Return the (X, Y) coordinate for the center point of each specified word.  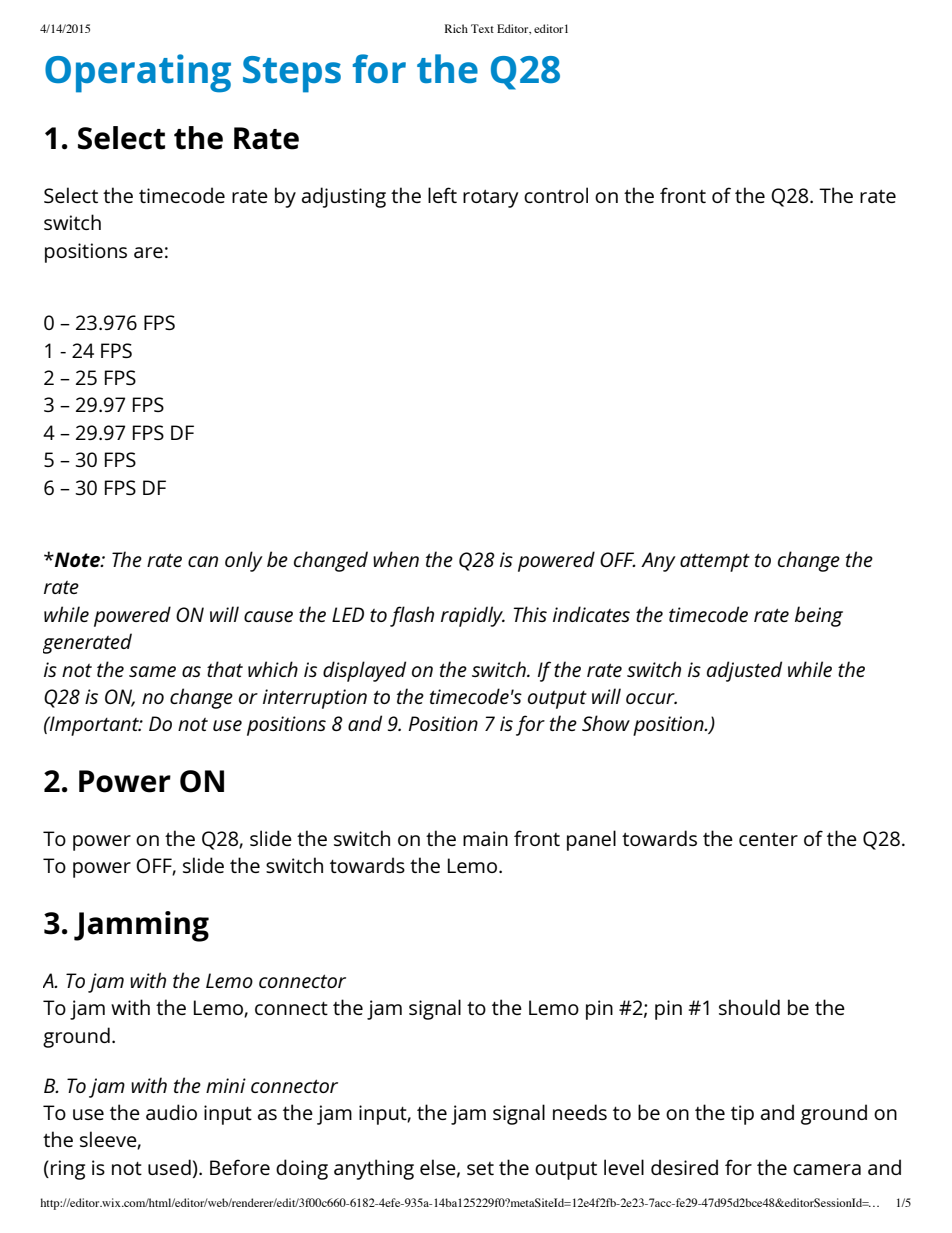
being (819, 616)
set (480, 1168)
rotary (490, 199)
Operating (138, 73)
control (556, 195)
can (203, 561)
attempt (715, 562)
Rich (456, 28)
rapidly (473, 616)
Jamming (141, 926)
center (768, 839)
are (148, 252)
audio (171, 1112)
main (485, 838)
